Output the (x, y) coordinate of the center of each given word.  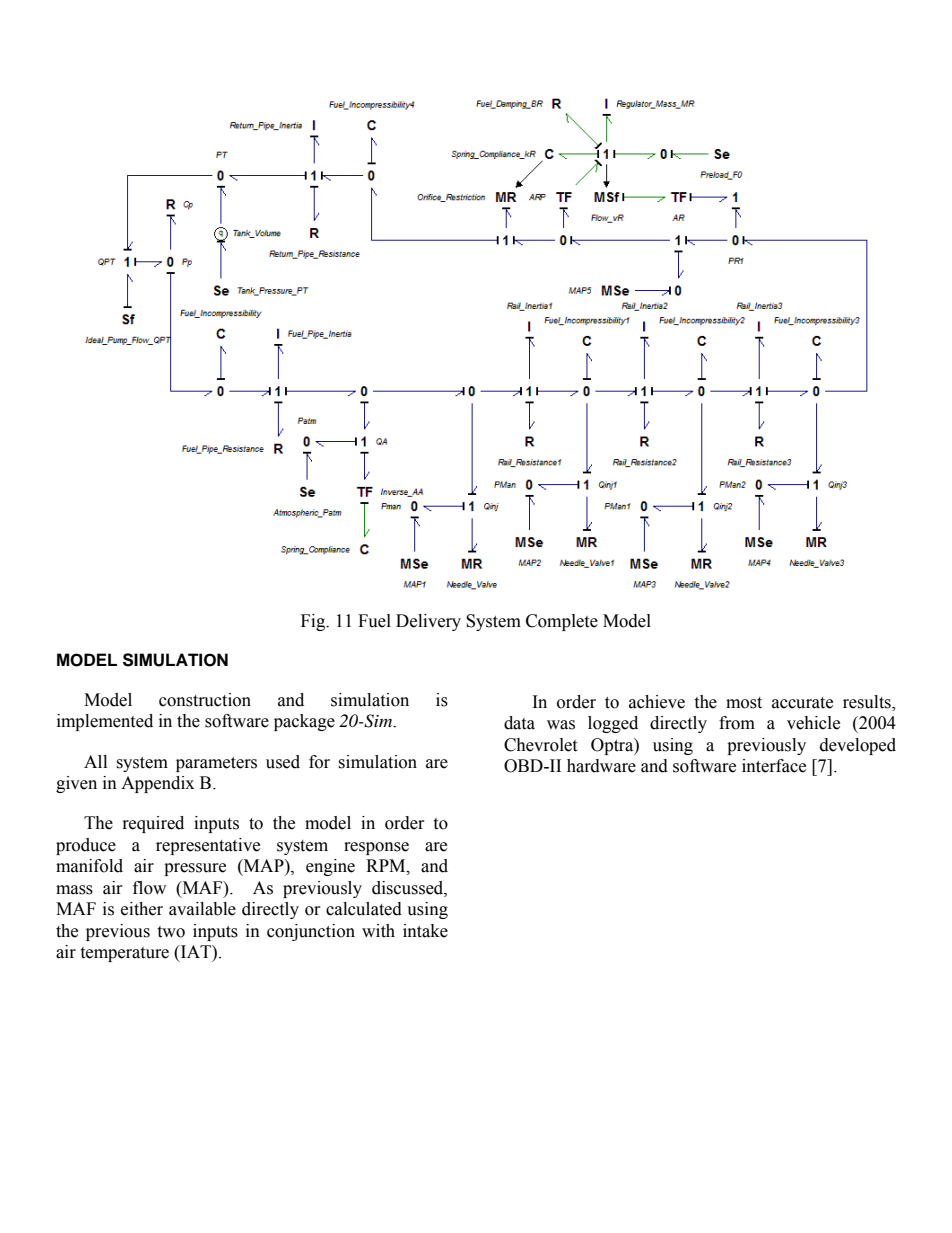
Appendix (157, 784)
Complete (562, 622)
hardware (601, 766)
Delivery (428, 622)
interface (774, 766)
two (171, 932)
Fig (314, 622)
